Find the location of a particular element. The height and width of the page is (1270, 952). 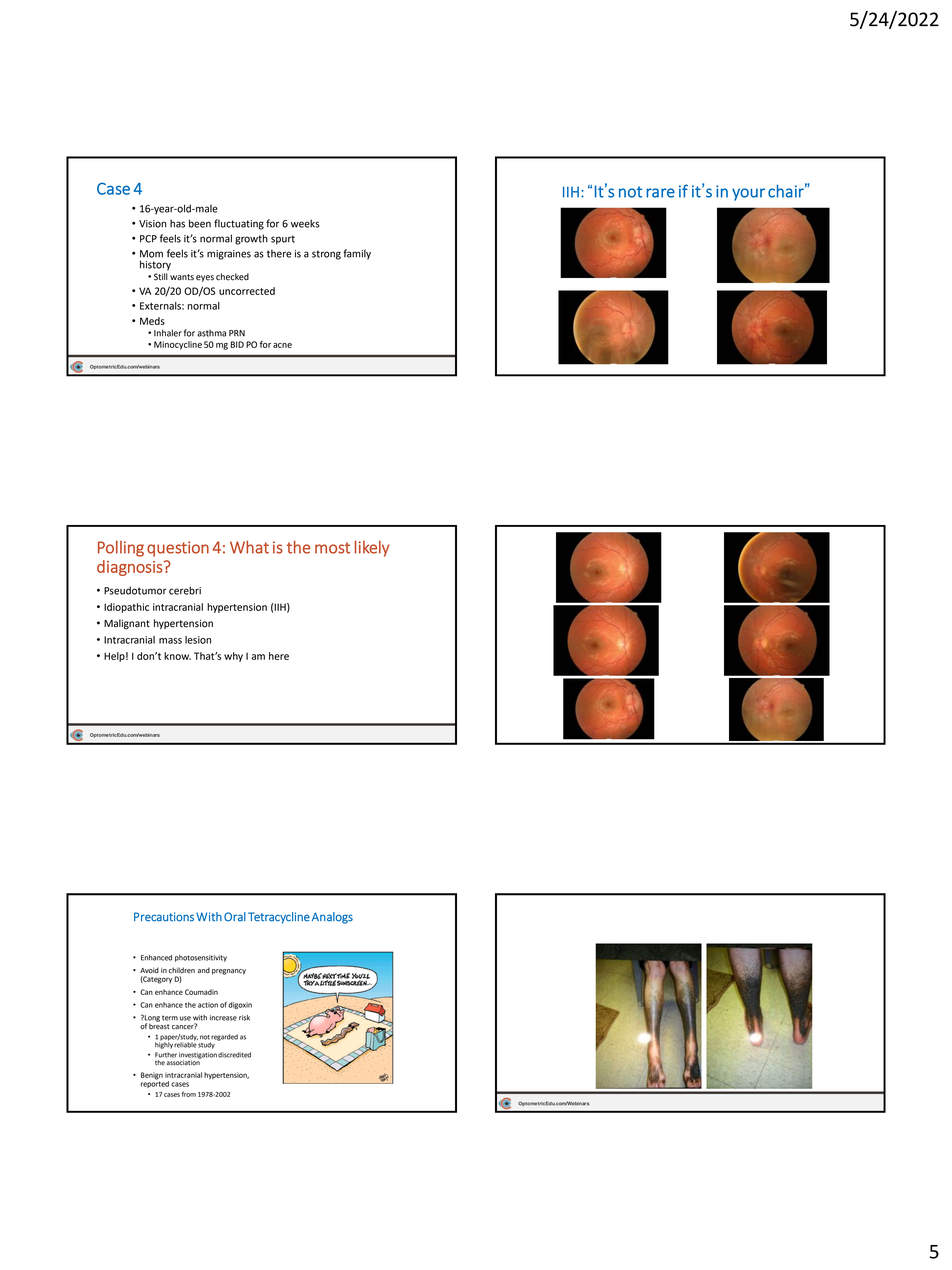

rare is located at coordinates (660, 193).
